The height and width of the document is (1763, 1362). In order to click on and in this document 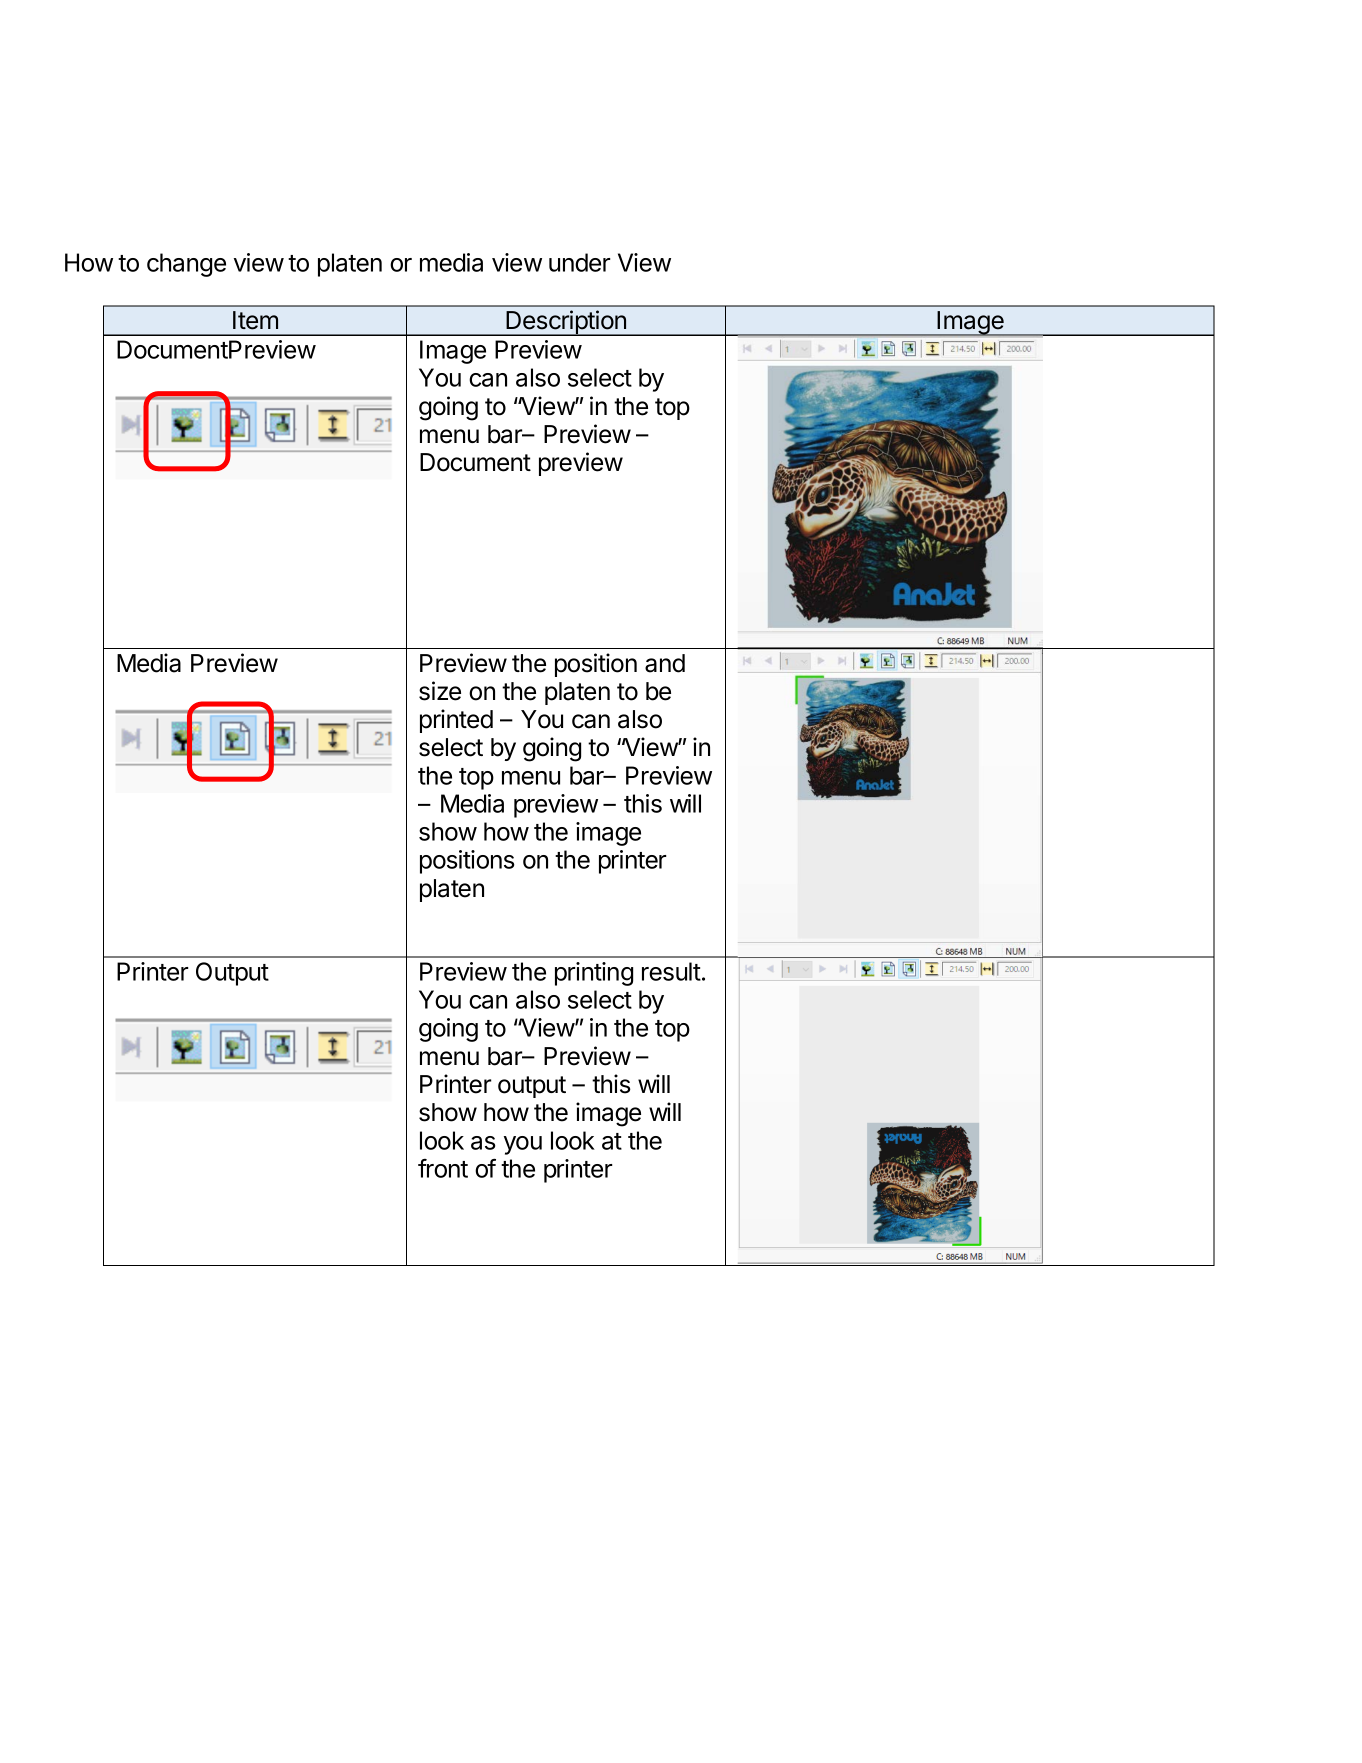, I will do `click(665, 663)`.
